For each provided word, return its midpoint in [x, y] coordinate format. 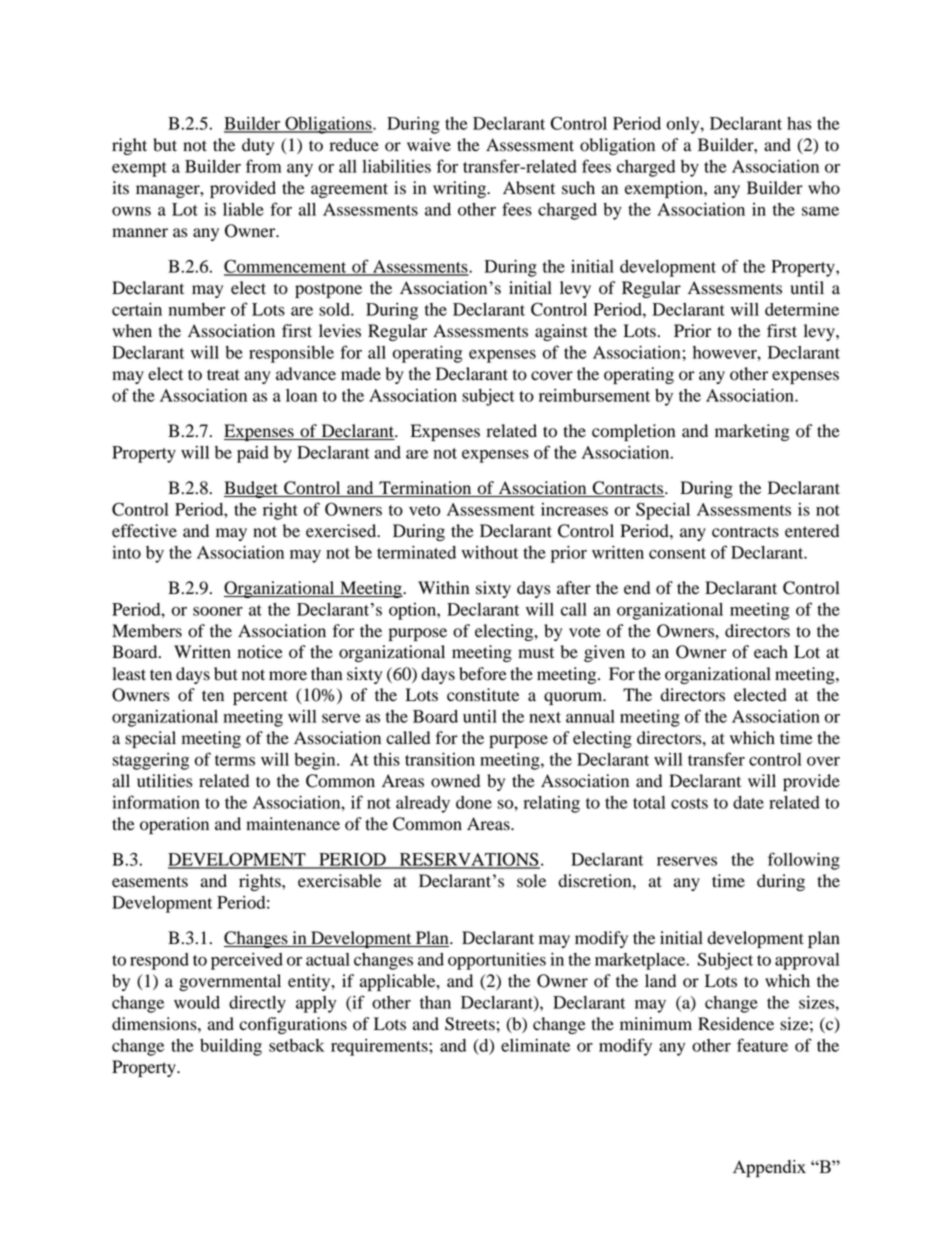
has [799, 123]
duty [258, 146]
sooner [218, 611]
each [771, 652]
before [483, 674]
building [231, 1047]
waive [429, 145]
